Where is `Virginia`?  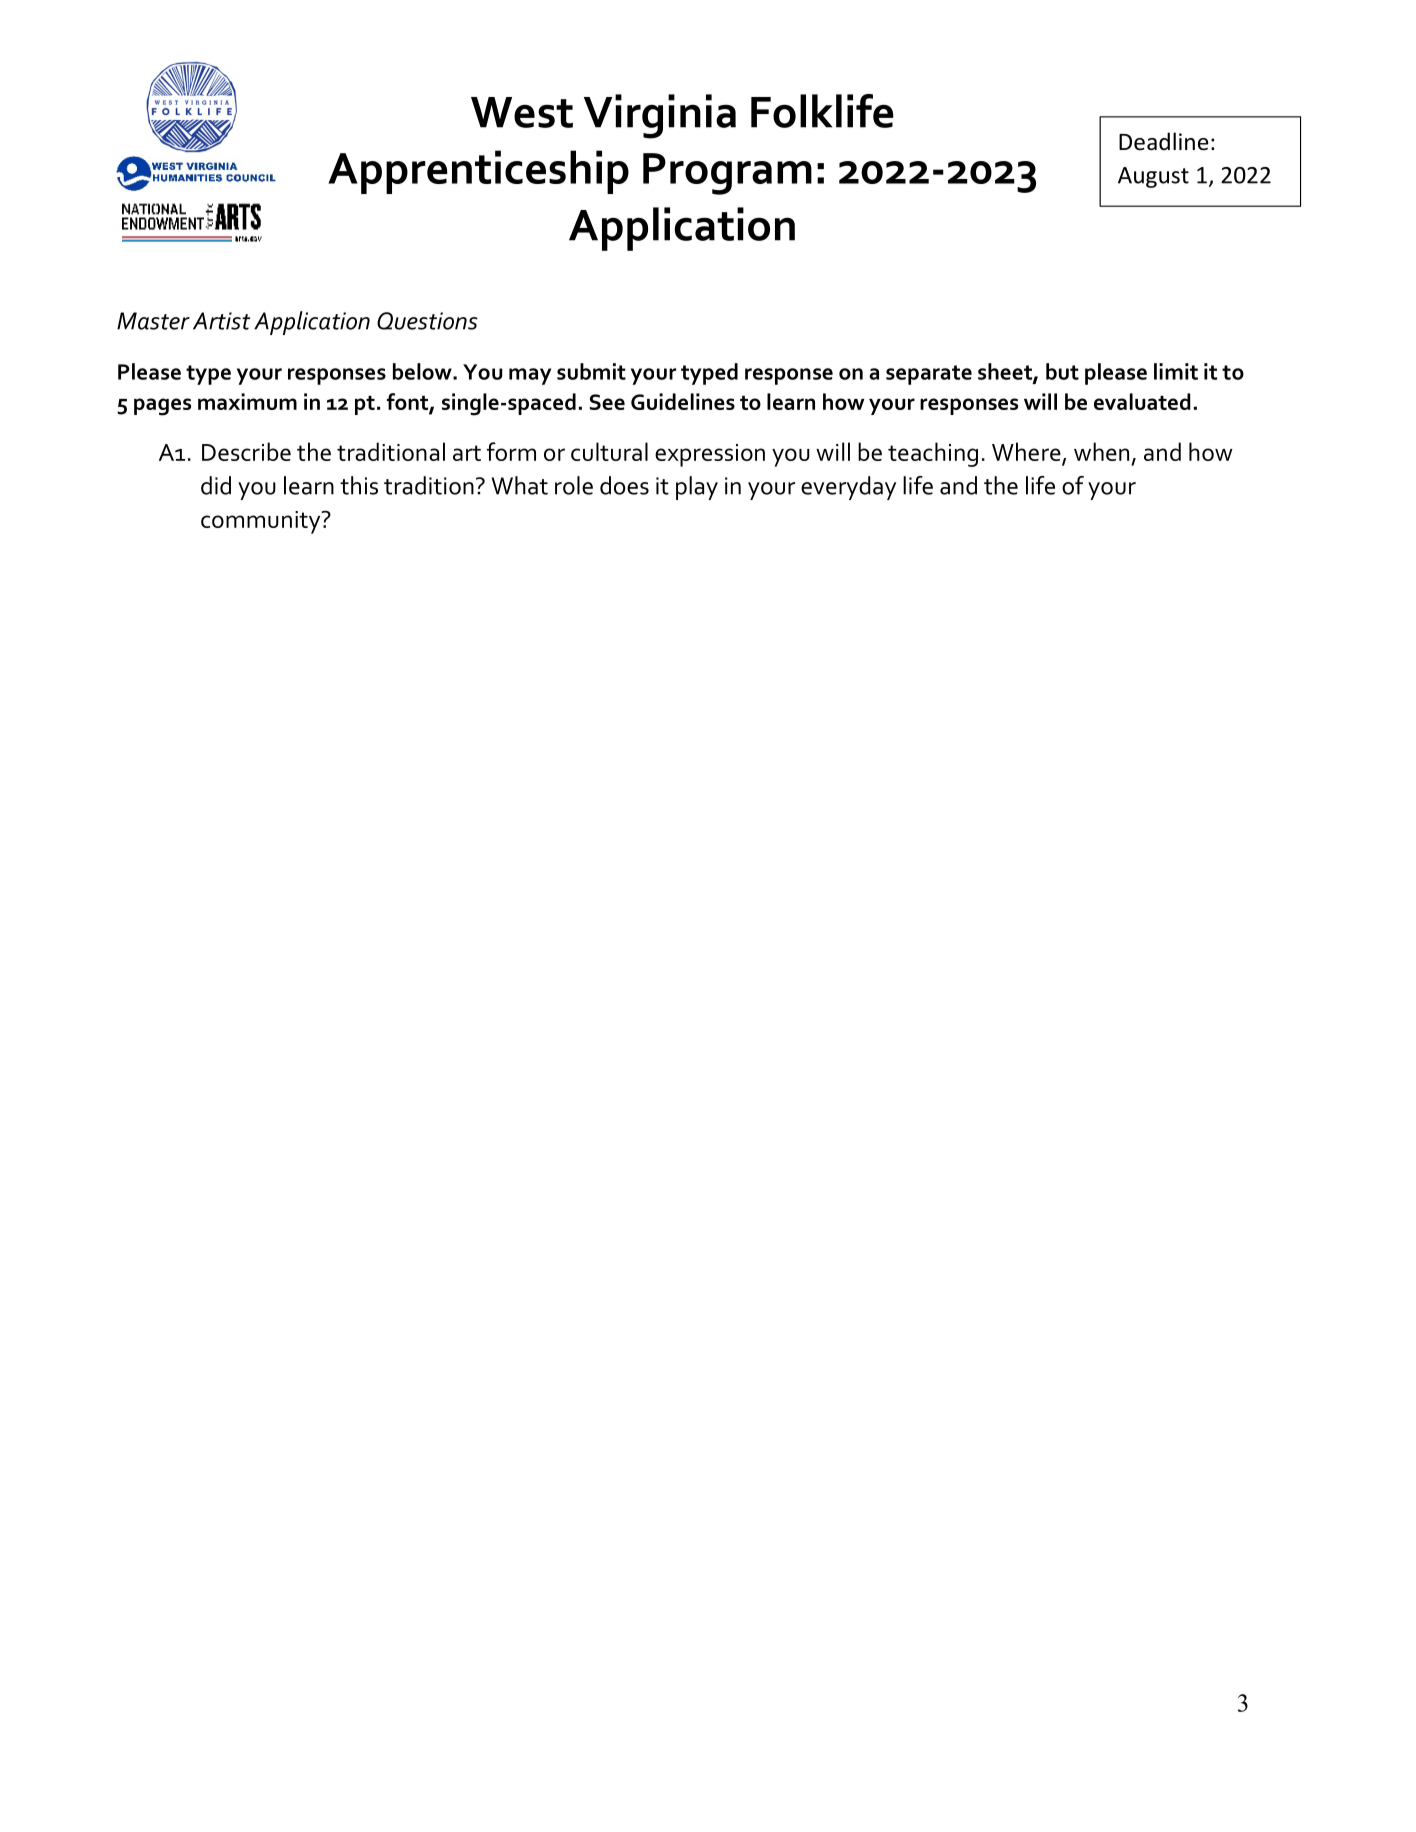
Virginia is located at coordinates (660, 116).
